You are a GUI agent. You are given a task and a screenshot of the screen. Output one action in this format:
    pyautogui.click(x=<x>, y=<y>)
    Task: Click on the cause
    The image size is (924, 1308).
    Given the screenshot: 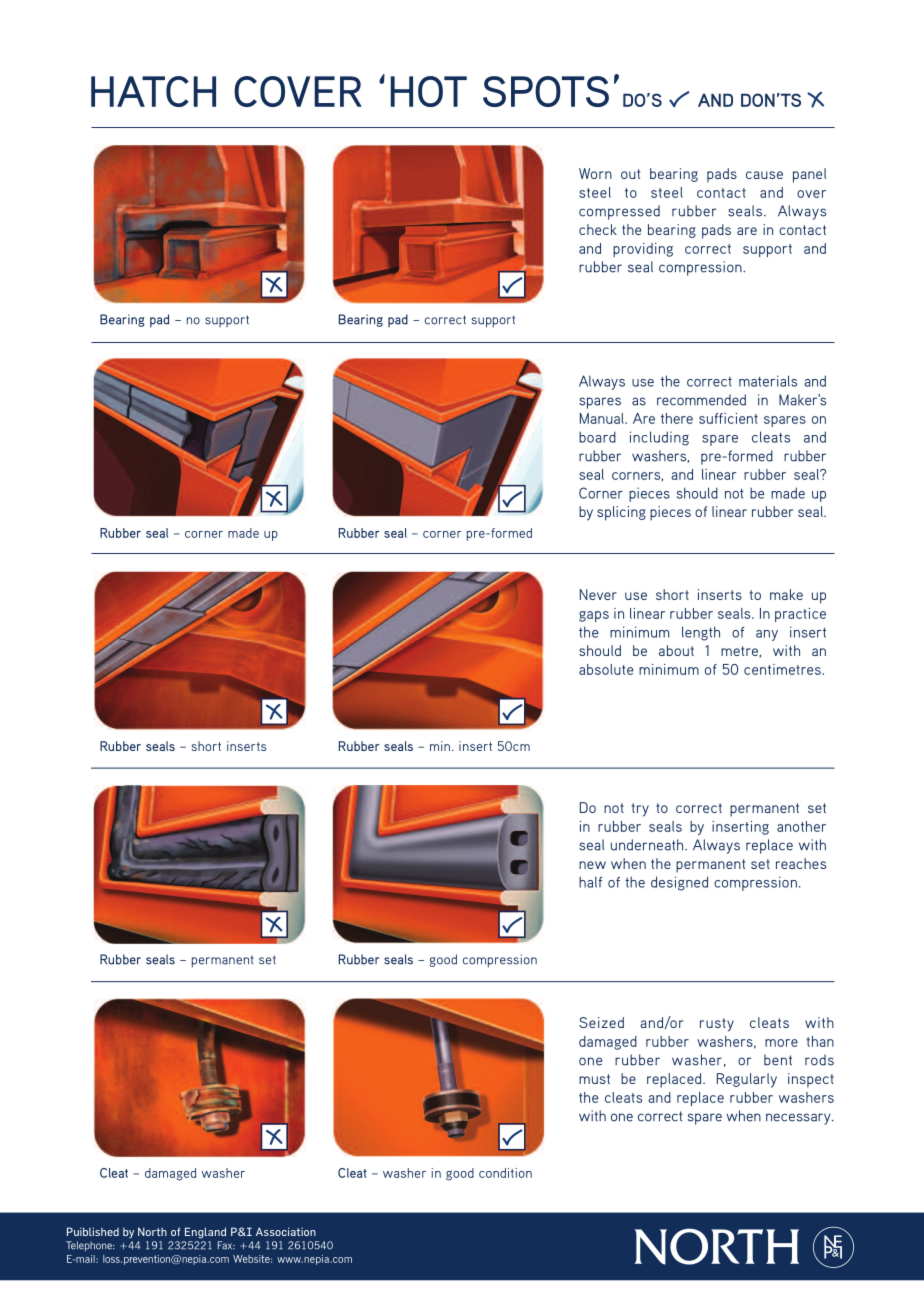 What is the action you would take?
    pyautogui.click(x=764, y=175)
